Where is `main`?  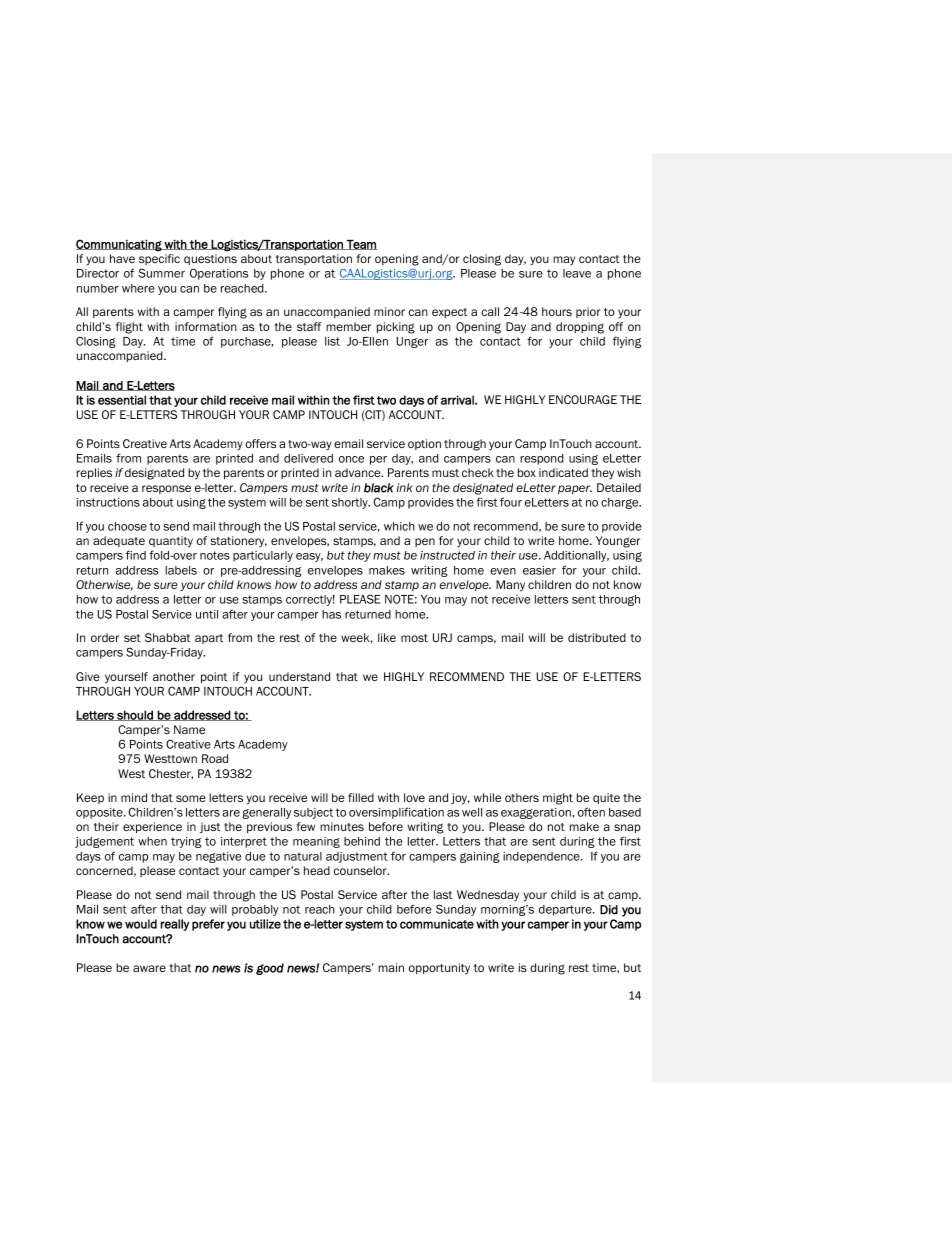
main is located at coordinates (391, 967).
